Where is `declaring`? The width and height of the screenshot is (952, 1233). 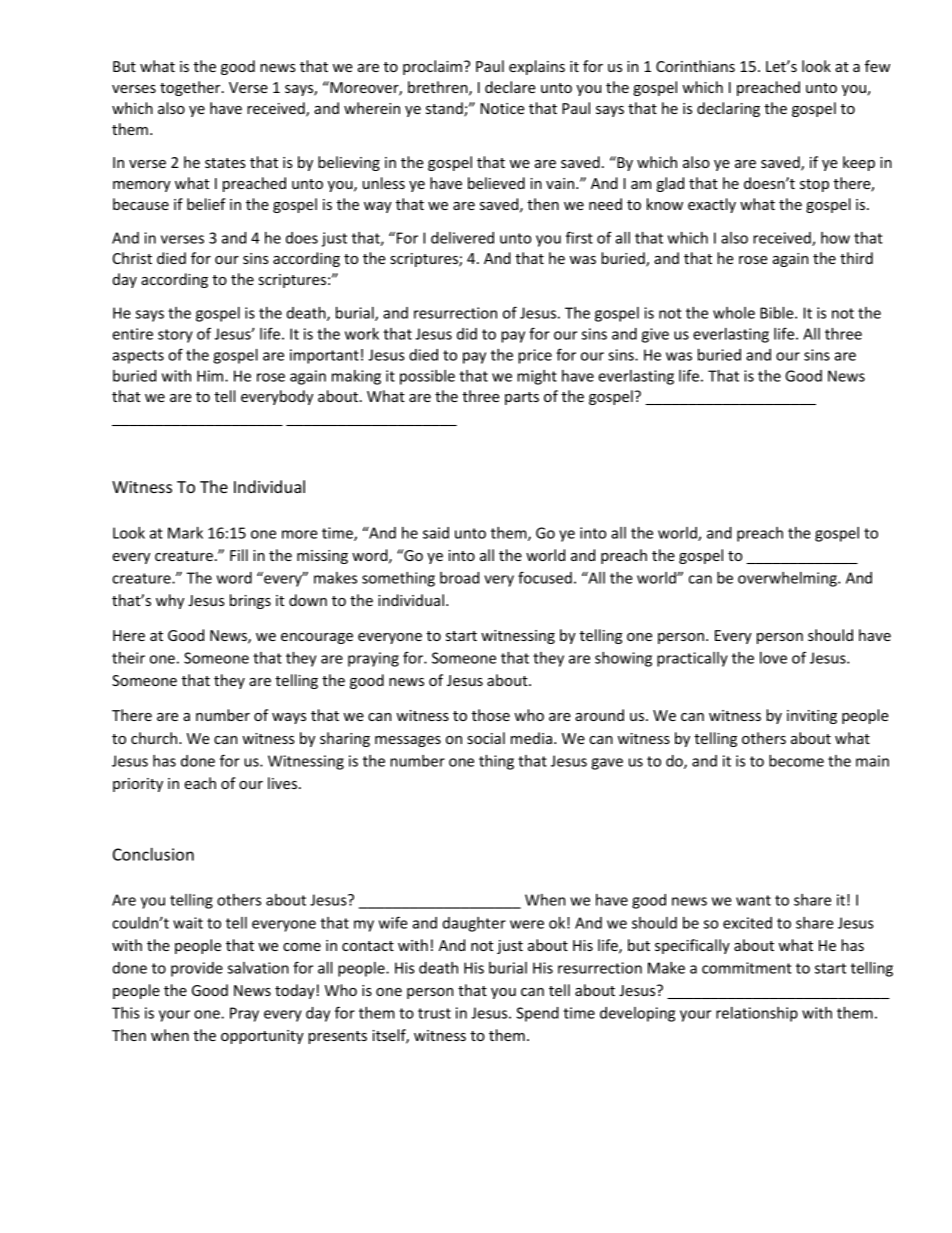 declaring is located at coordinates (728, 109).
